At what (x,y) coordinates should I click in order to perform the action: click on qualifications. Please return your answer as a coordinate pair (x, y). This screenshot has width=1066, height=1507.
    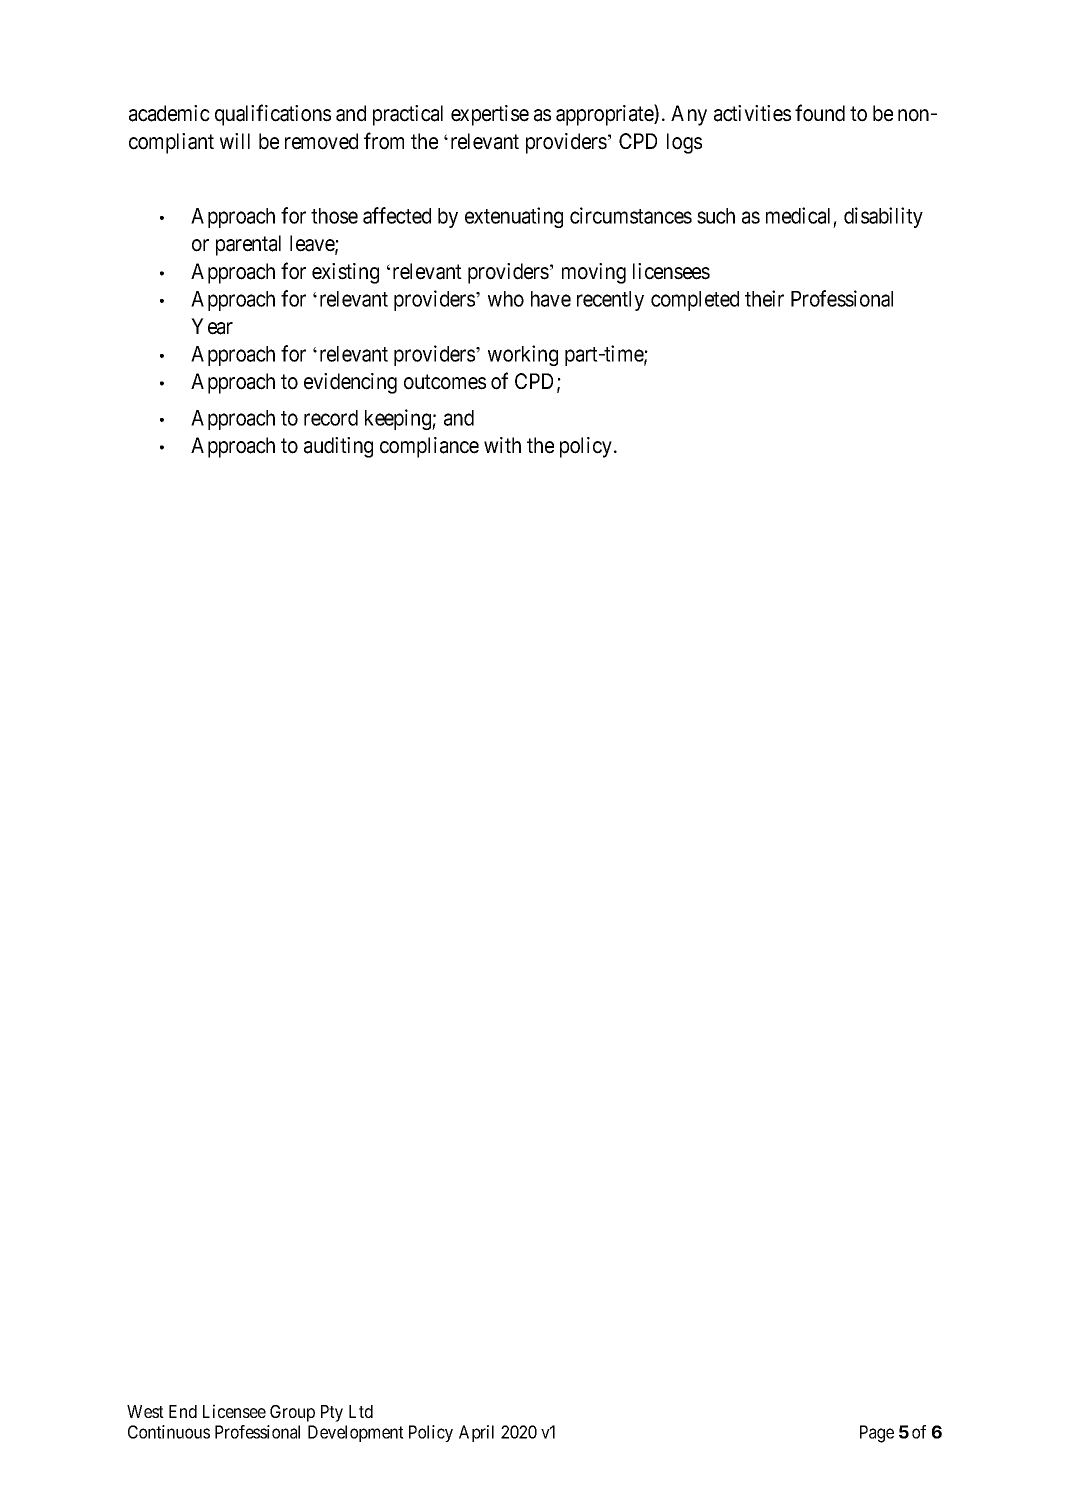
    Looking at the image, I should click on (273, 115).
